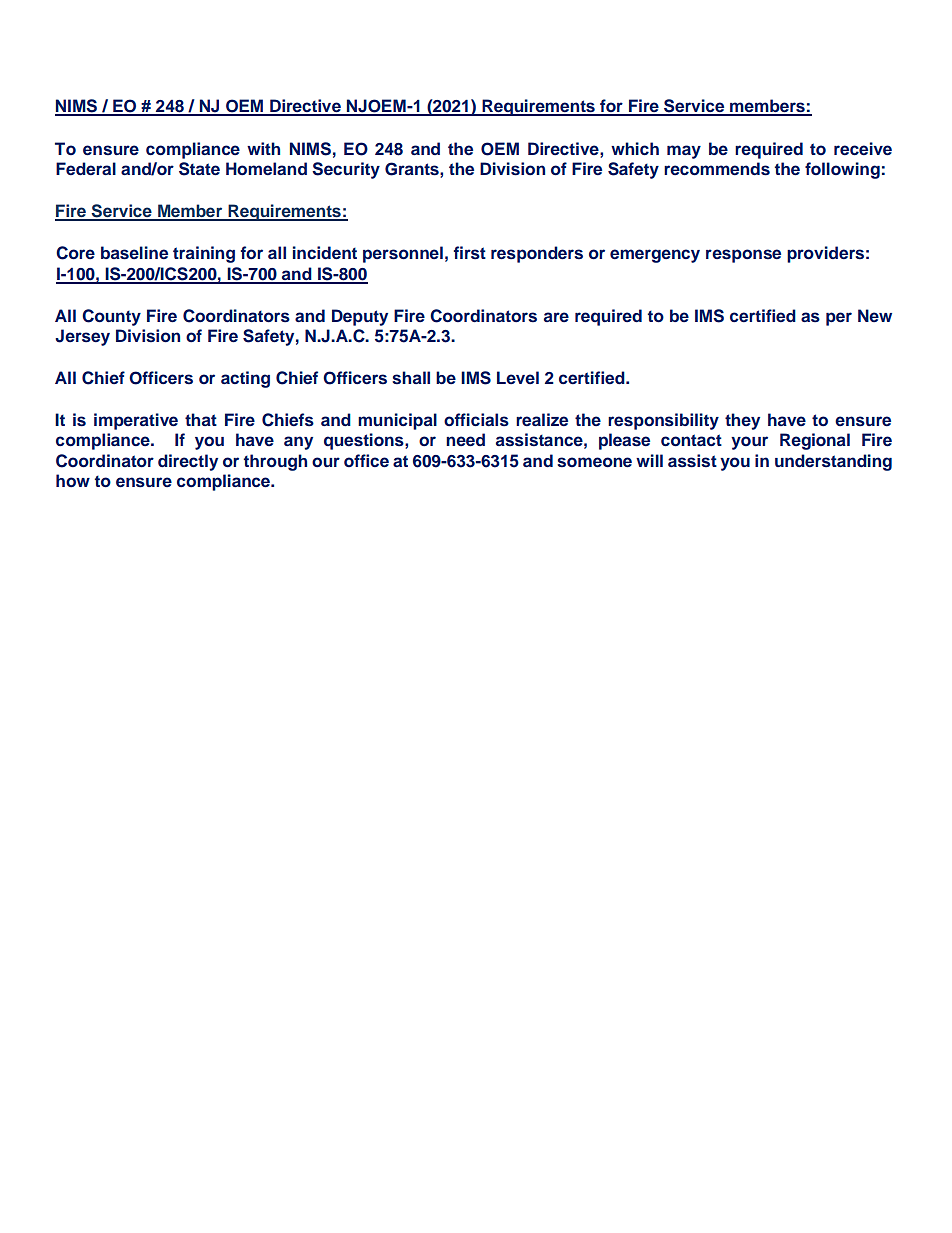  What do you see at coordinates (199, 169) in the screenshot?
I see `State` at bounding box center [199, 169].
